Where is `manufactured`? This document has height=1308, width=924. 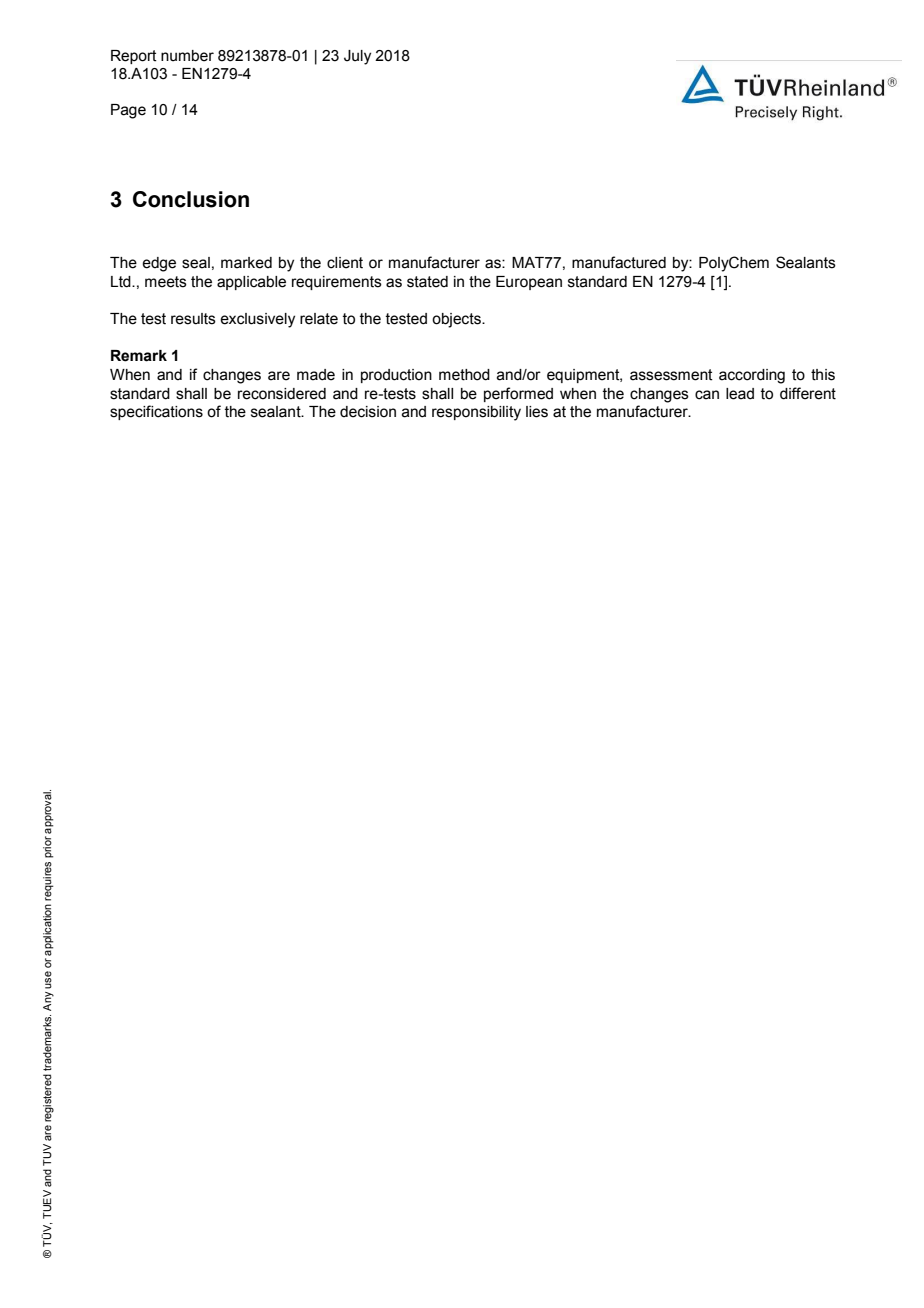
manufactured is located at coordinates (619, 262).
